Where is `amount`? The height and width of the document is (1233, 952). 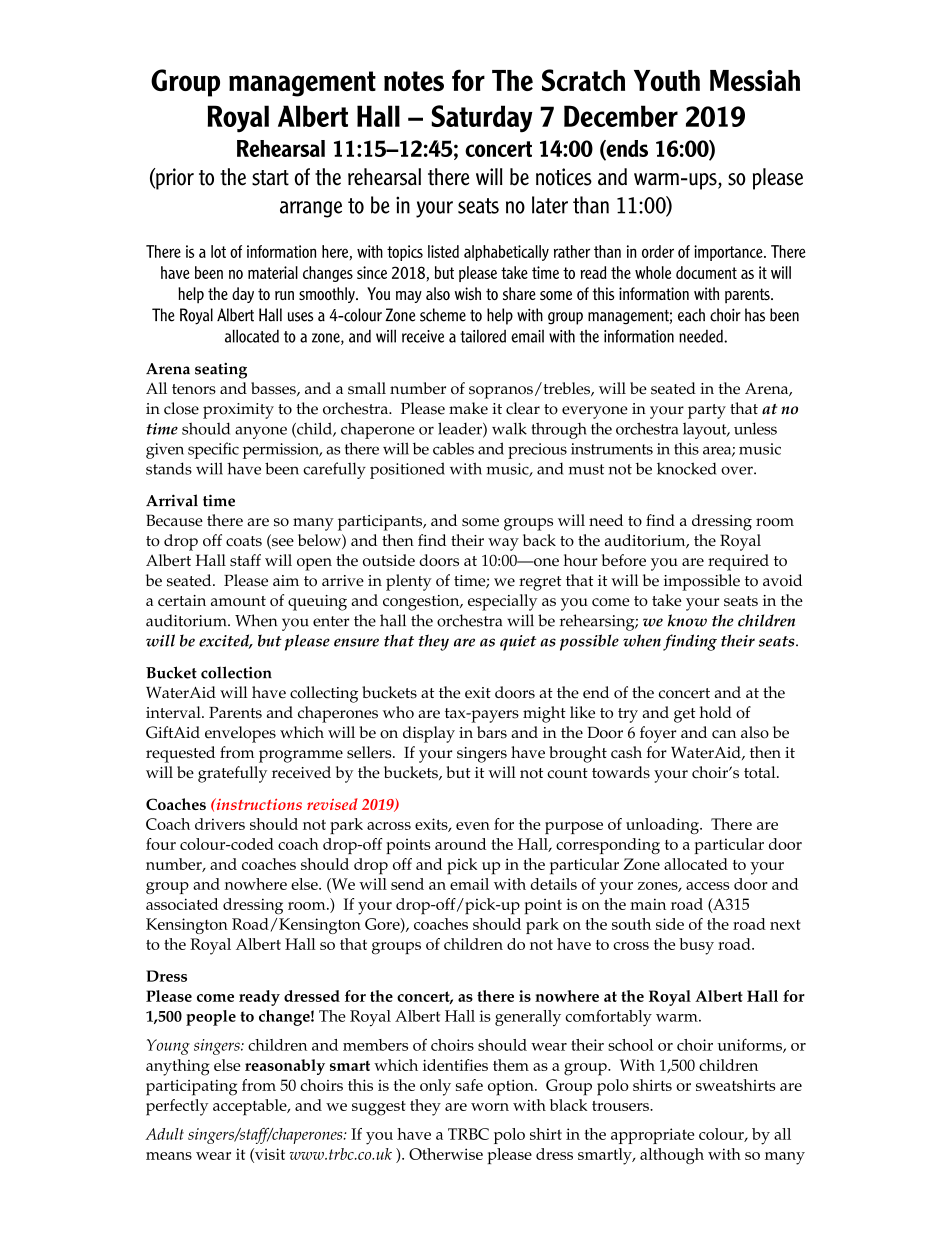
amount is located at coordinates (238, 601).
